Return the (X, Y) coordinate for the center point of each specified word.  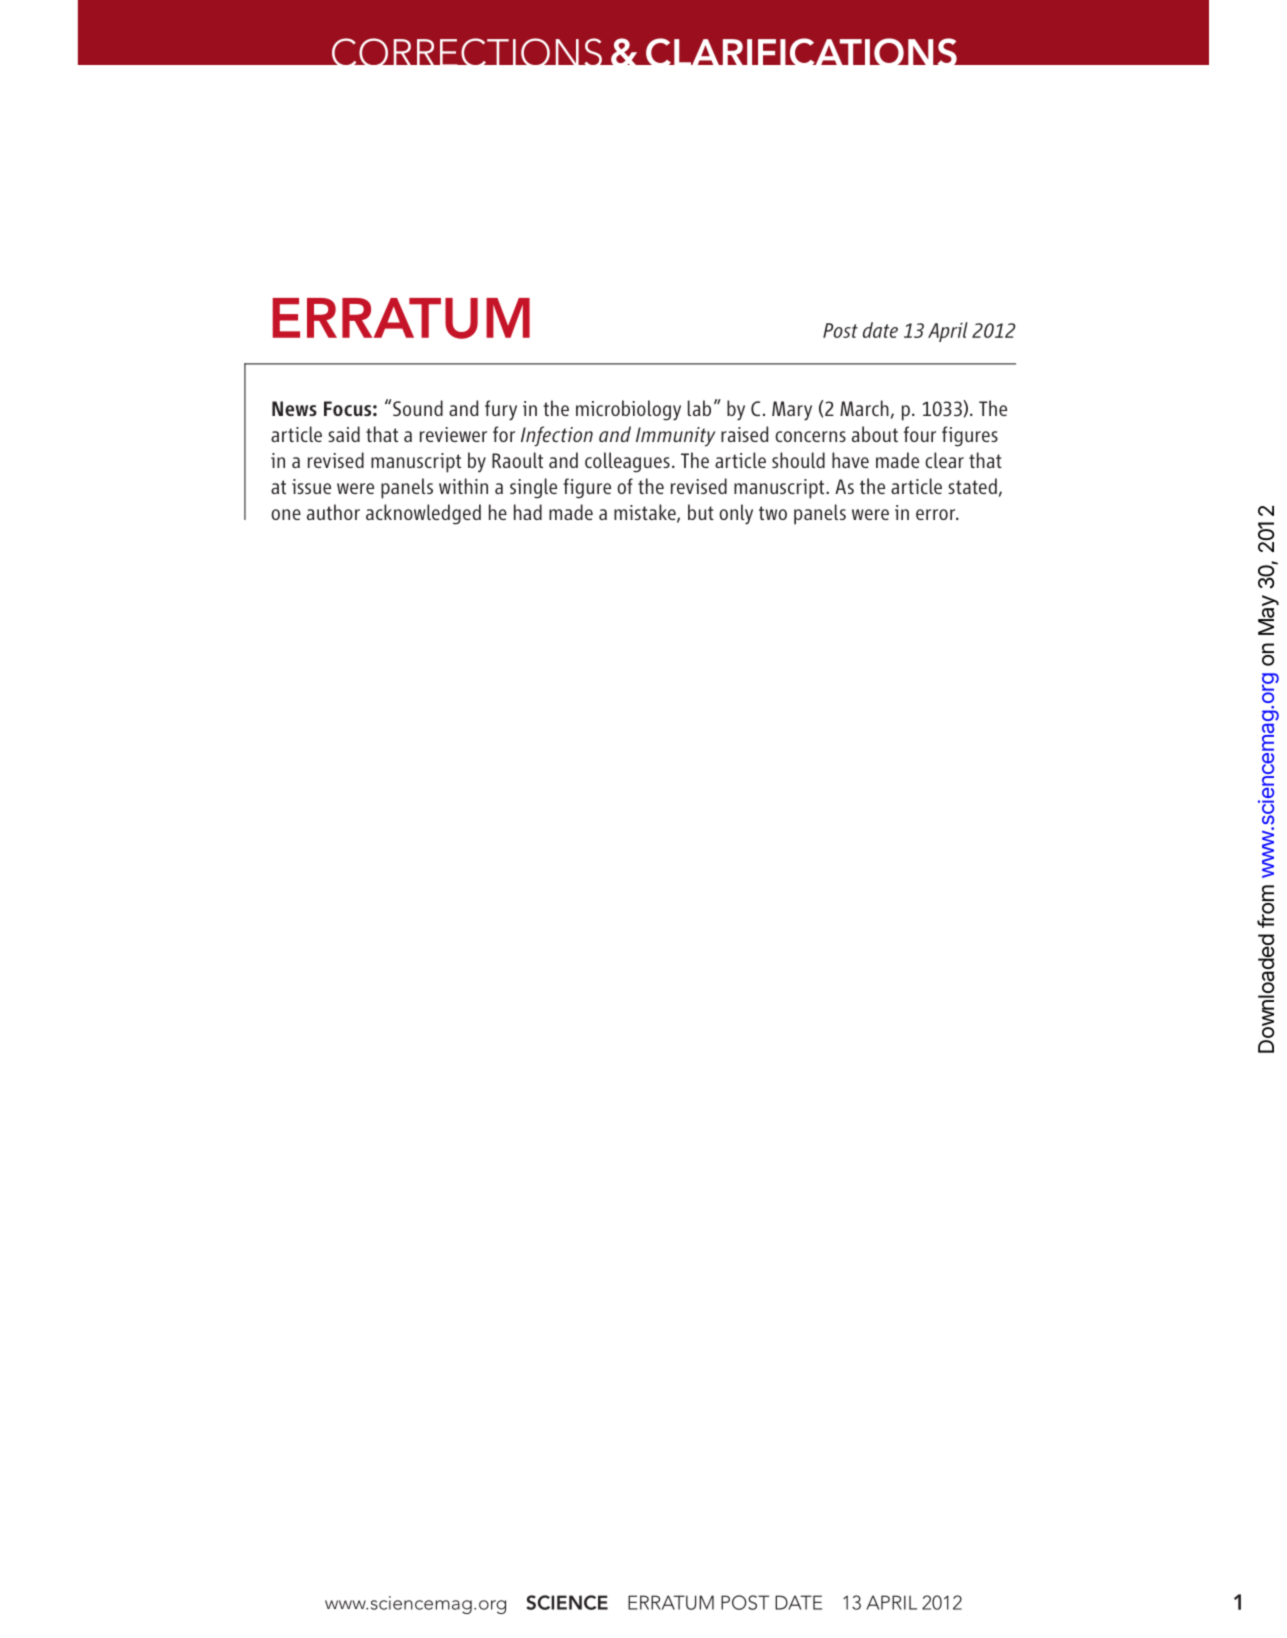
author (333, 512)
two (773, 513)
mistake (646, 513)
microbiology (628, 410)
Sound (418, 408)
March (864, 408)
